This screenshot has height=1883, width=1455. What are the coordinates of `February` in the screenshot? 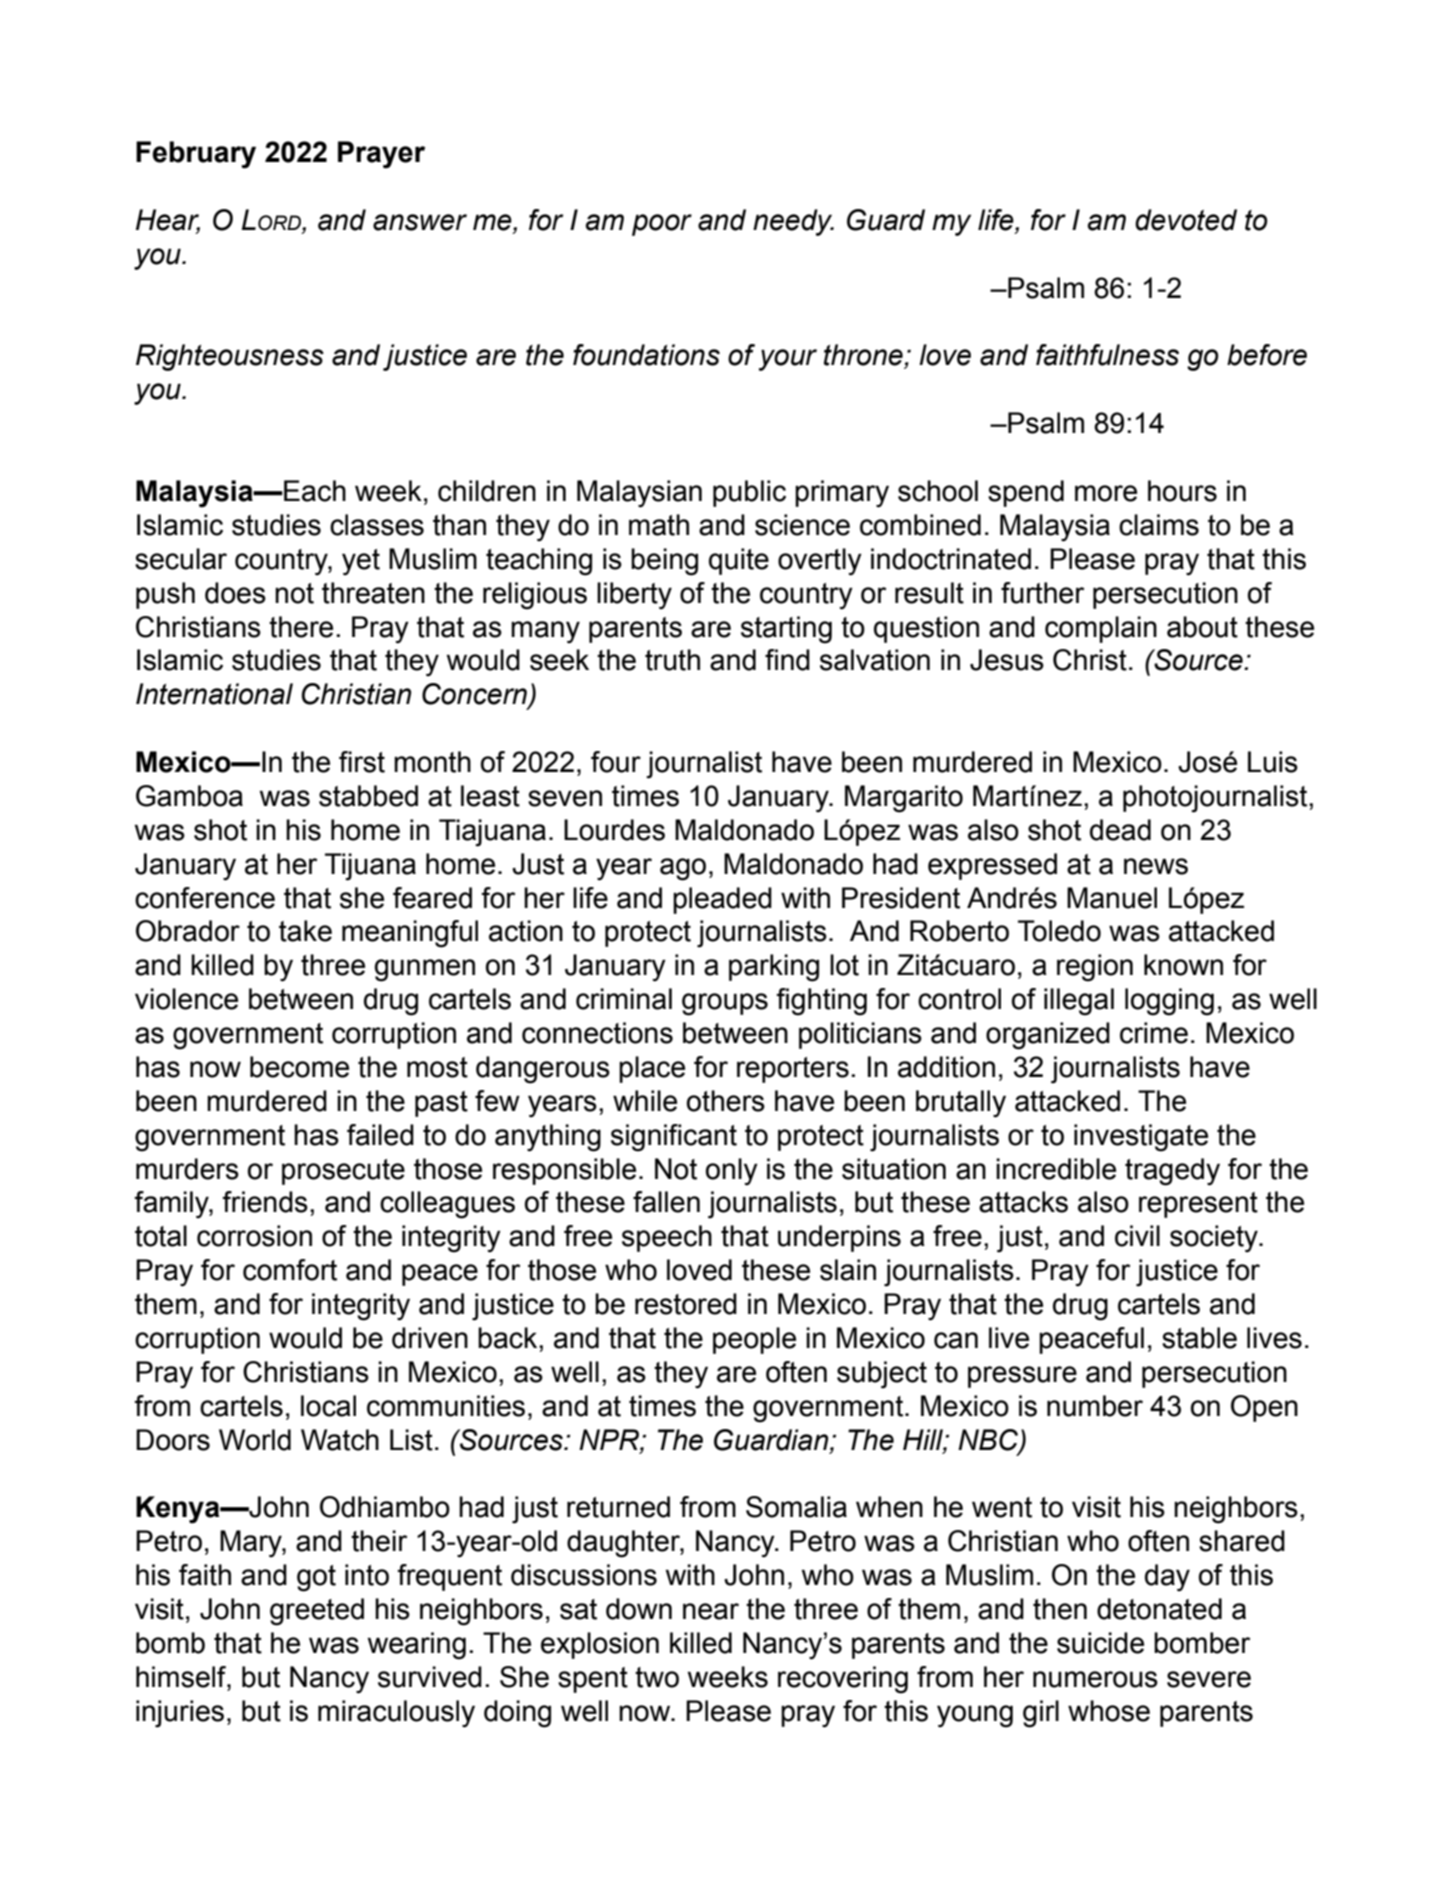 It's located at (196, 155).
